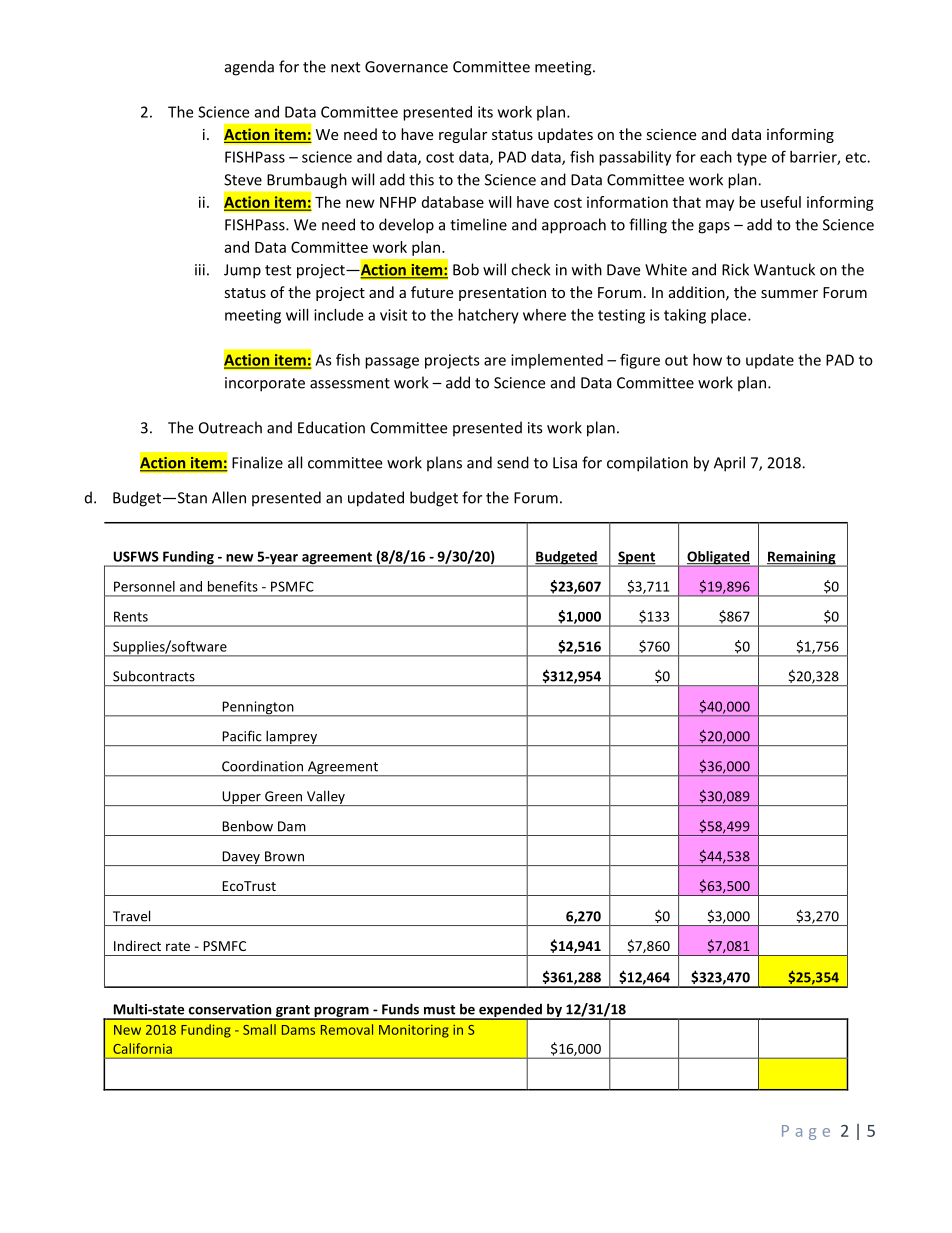 The width and height of the screenshot is (952, 1233). What do you see at coordinates (752, 159) in the screenshot?
I see `type` at bounding box center [752, 159].
